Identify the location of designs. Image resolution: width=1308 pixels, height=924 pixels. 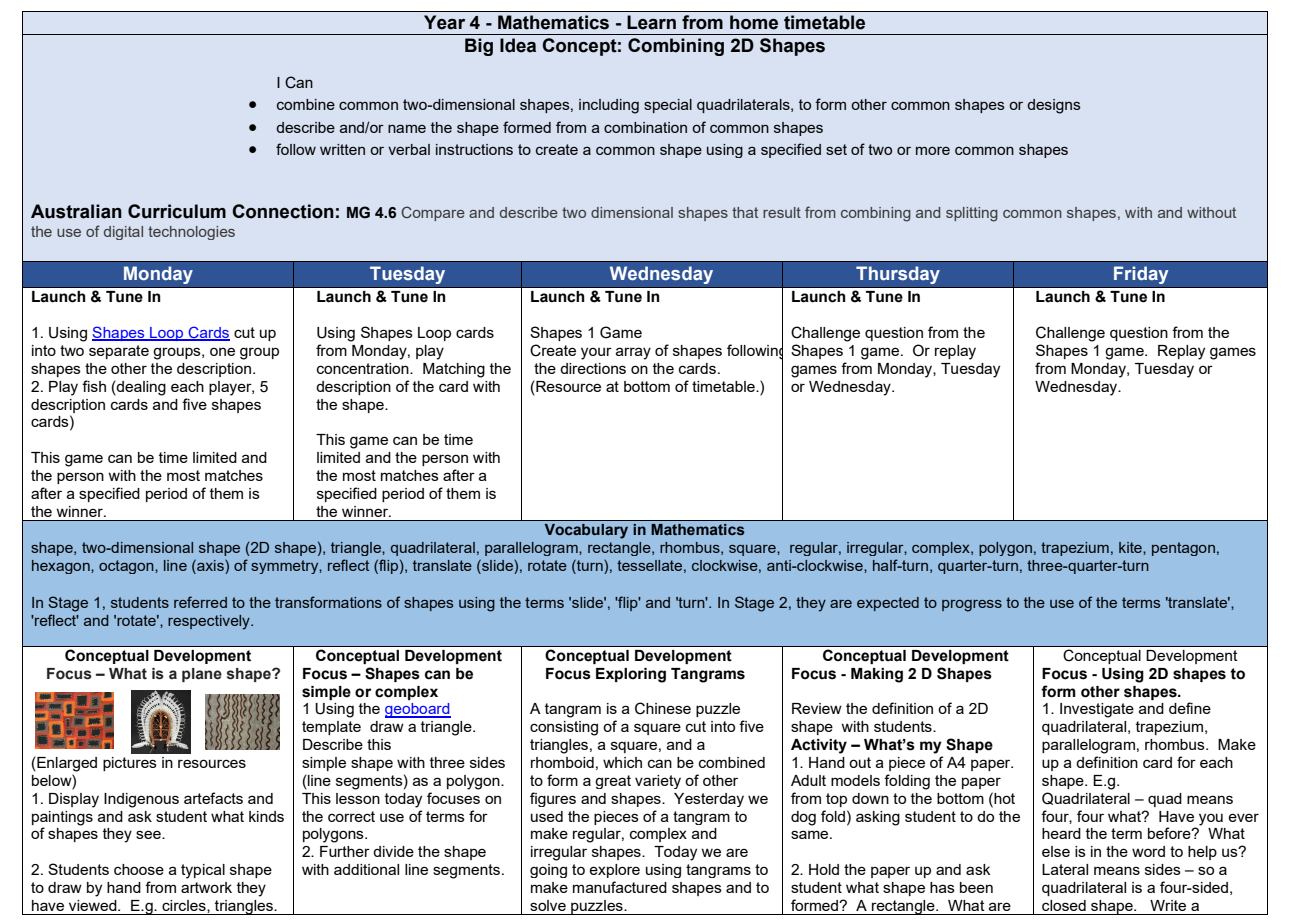
(1054, 106).
